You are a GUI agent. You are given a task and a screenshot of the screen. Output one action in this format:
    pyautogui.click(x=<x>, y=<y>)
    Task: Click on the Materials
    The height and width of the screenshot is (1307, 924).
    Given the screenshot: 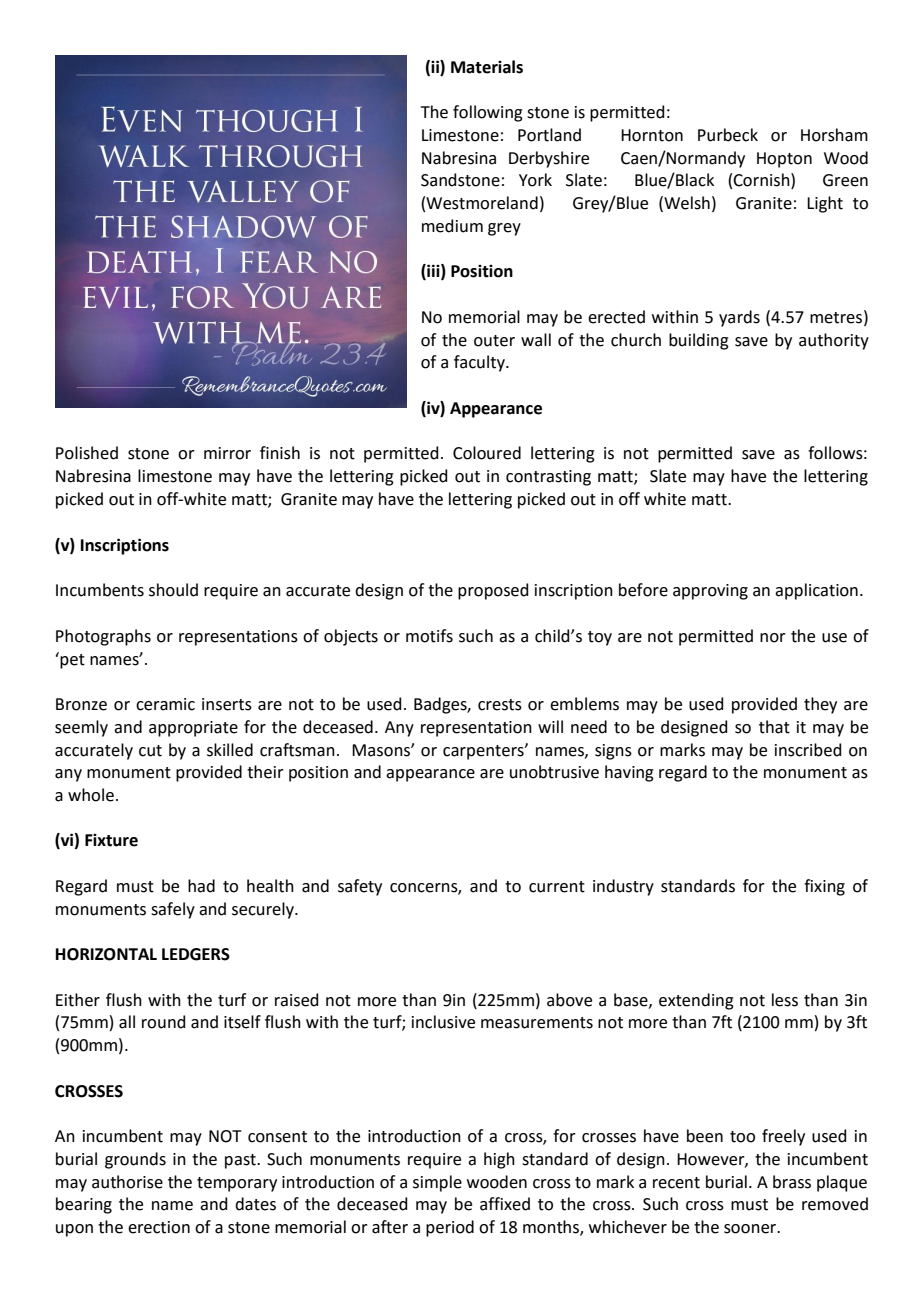 What is the action you would take?
    pyautogui.click(x=487, y=67)
